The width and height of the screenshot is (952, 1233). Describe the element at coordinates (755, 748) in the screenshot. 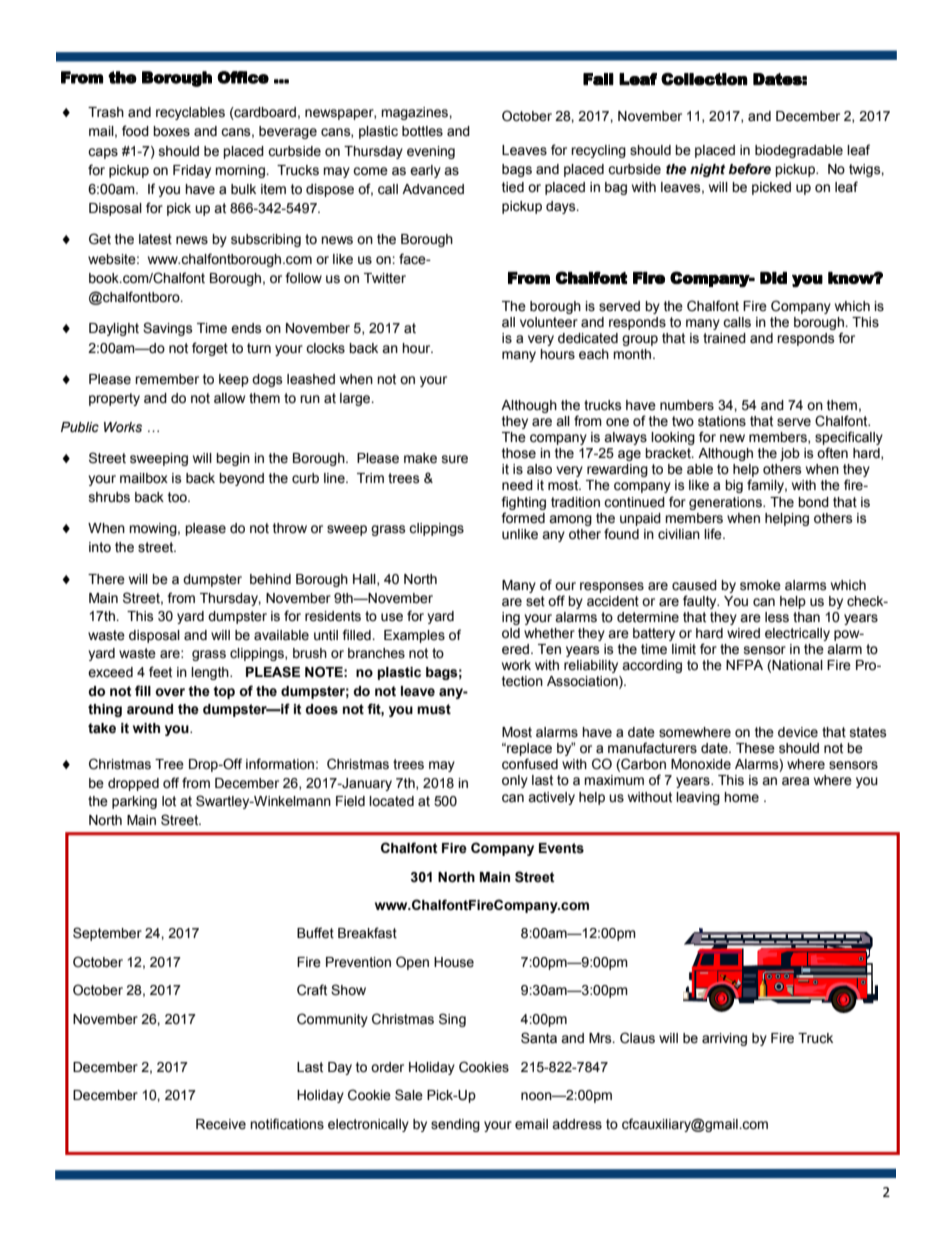

I see `These` at that location.
